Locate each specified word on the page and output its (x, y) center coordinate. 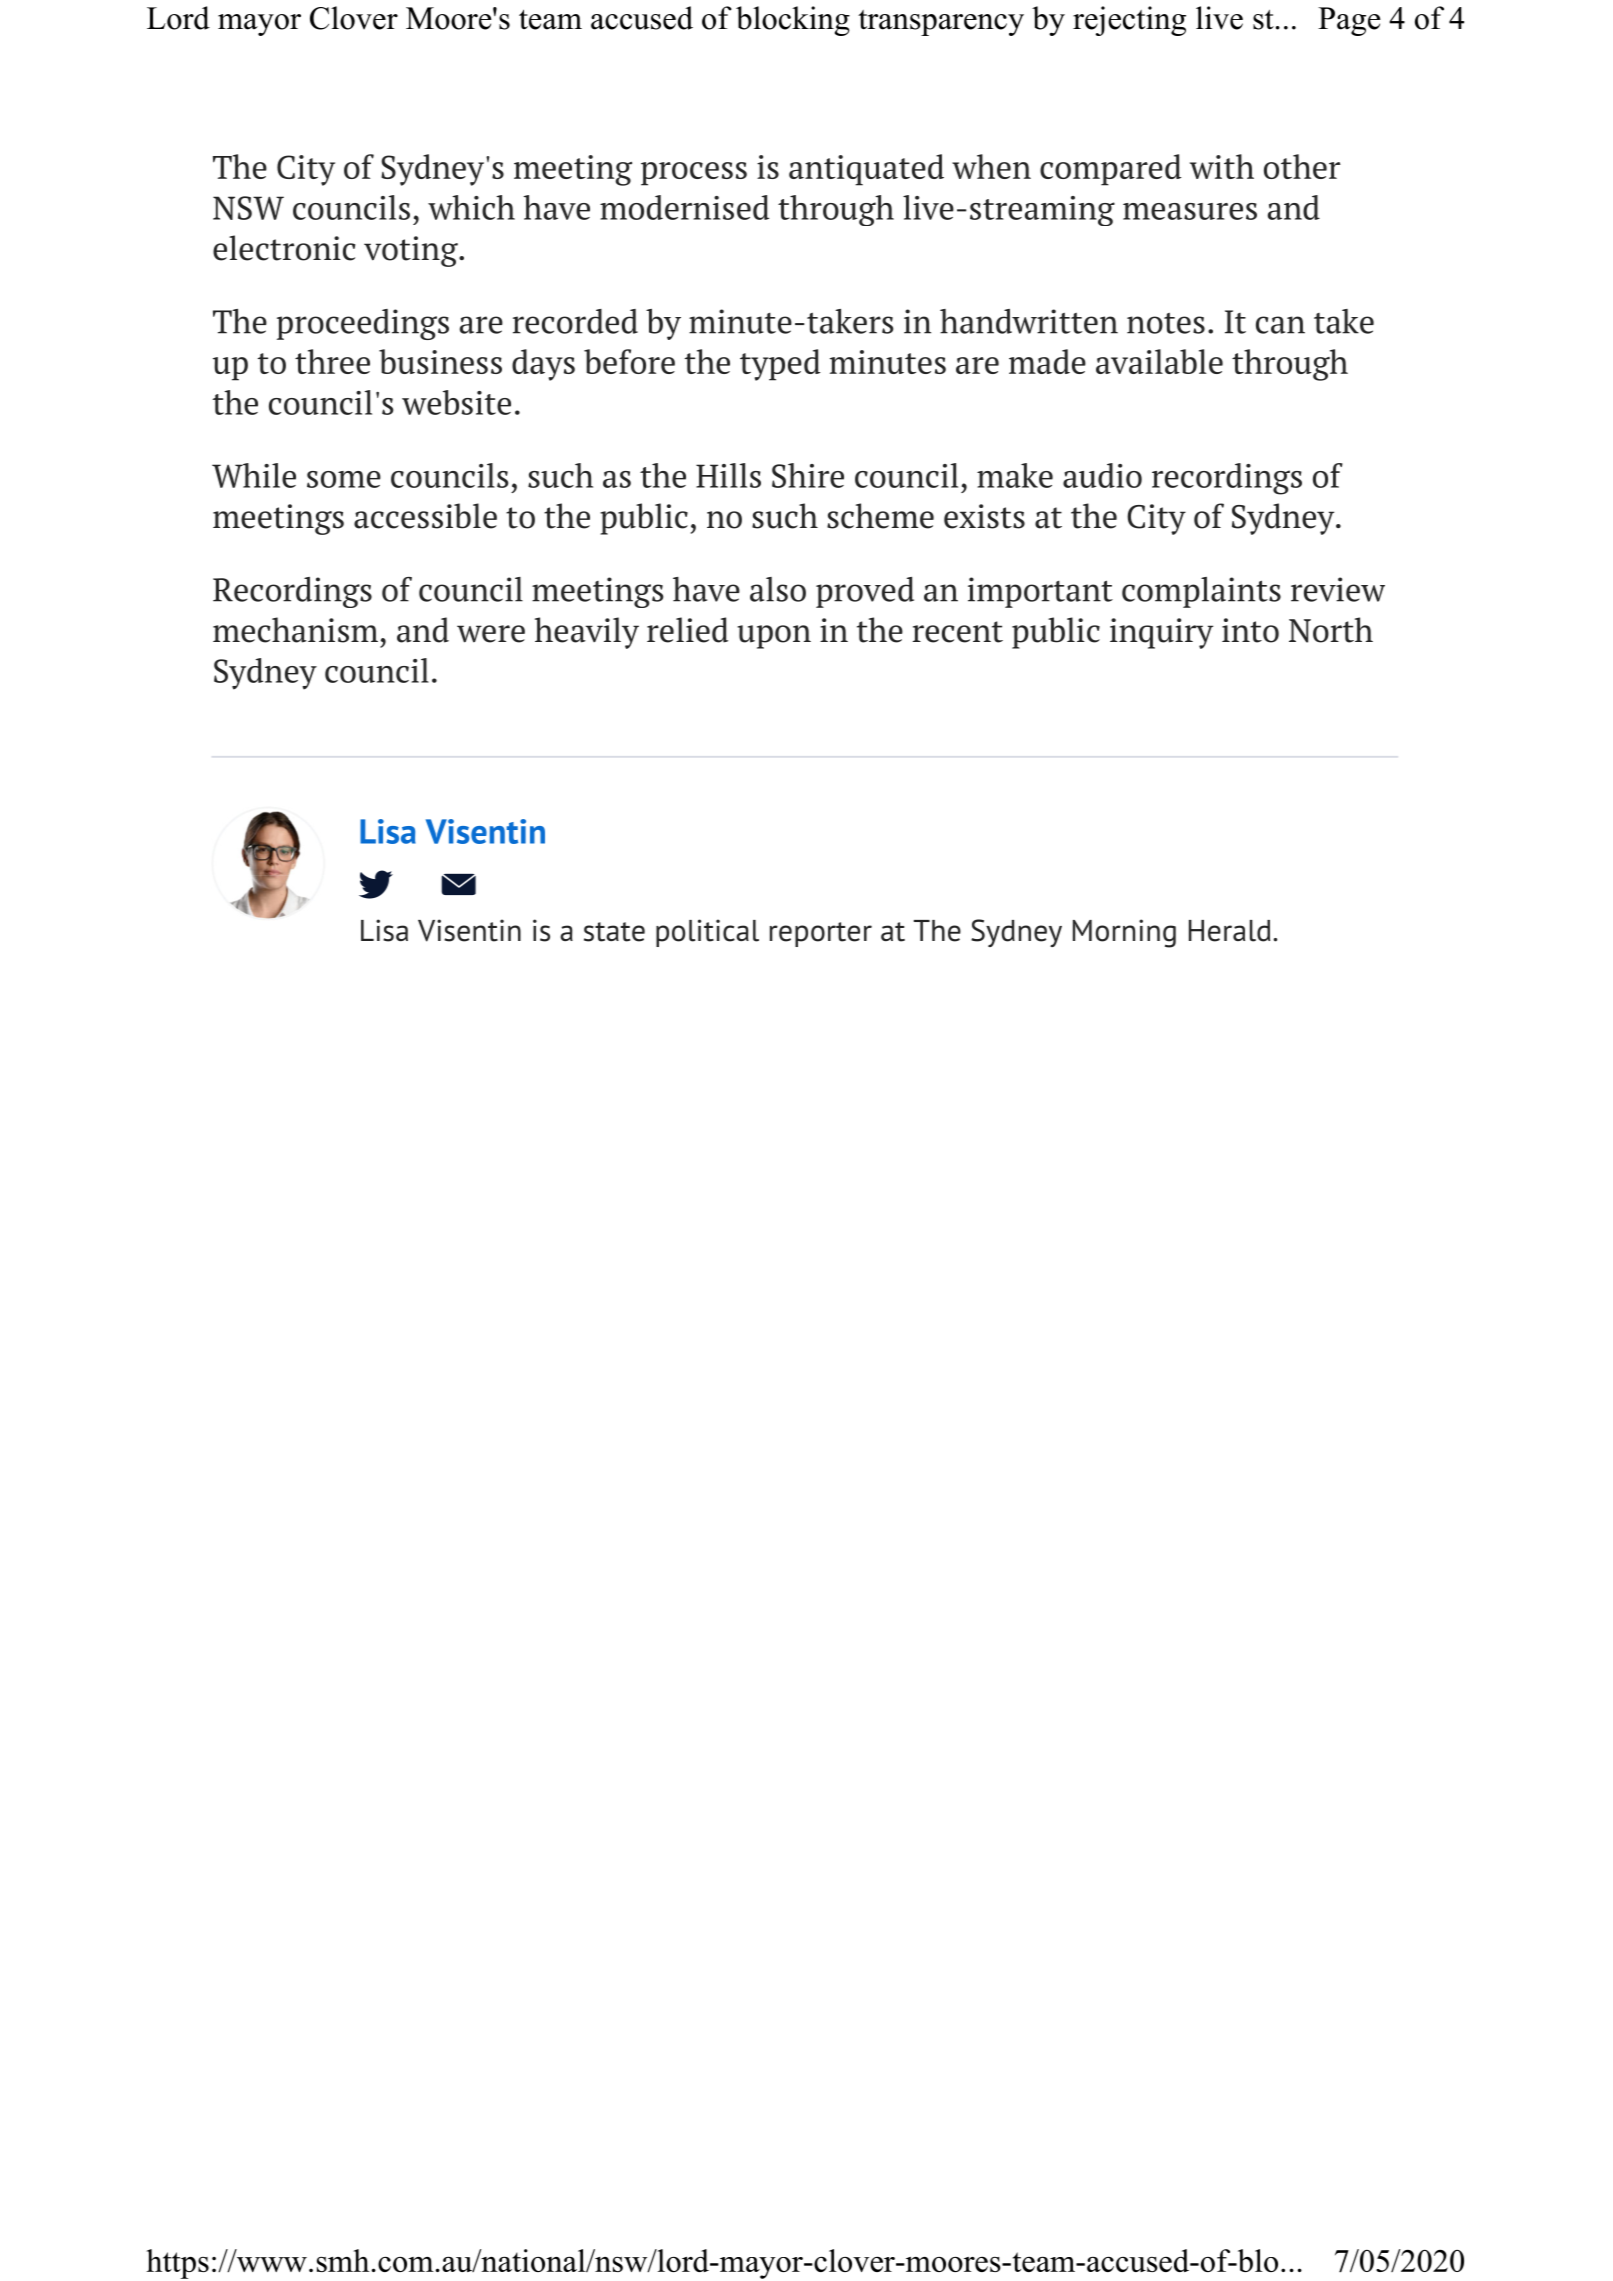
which (471, 207)
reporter (821, 934)
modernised (684, 207)
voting (412, 251)
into (1250, 630)
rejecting (1129, 21)
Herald (1229, 931)
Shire (808, 475)
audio (1102, 475)
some (344, 479)
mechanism (295, 630)
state (614, 932)
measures (1190, 211)
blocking (793, 21)
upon (774, 637)
